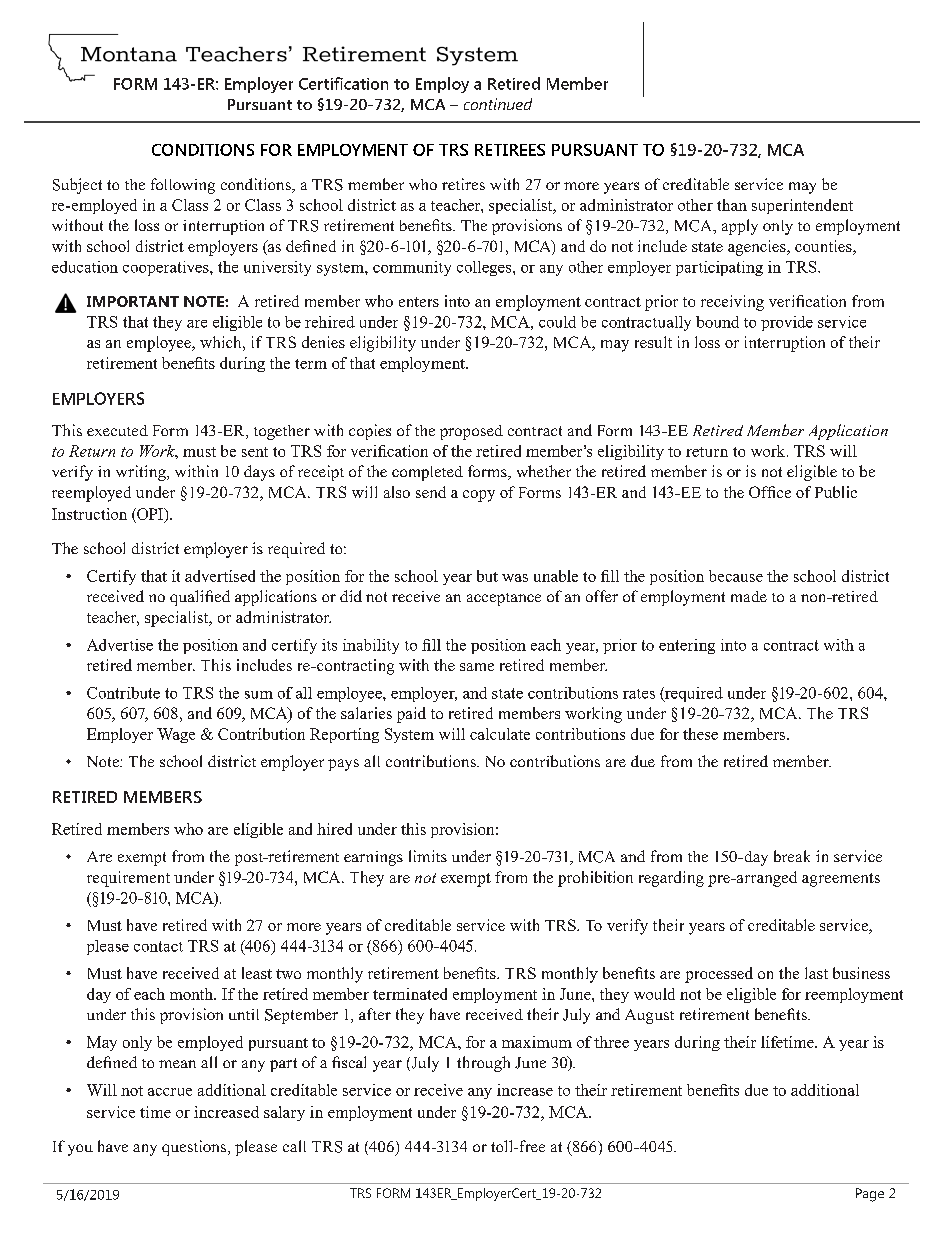  I want to click on proposed, so click(471, 432).
